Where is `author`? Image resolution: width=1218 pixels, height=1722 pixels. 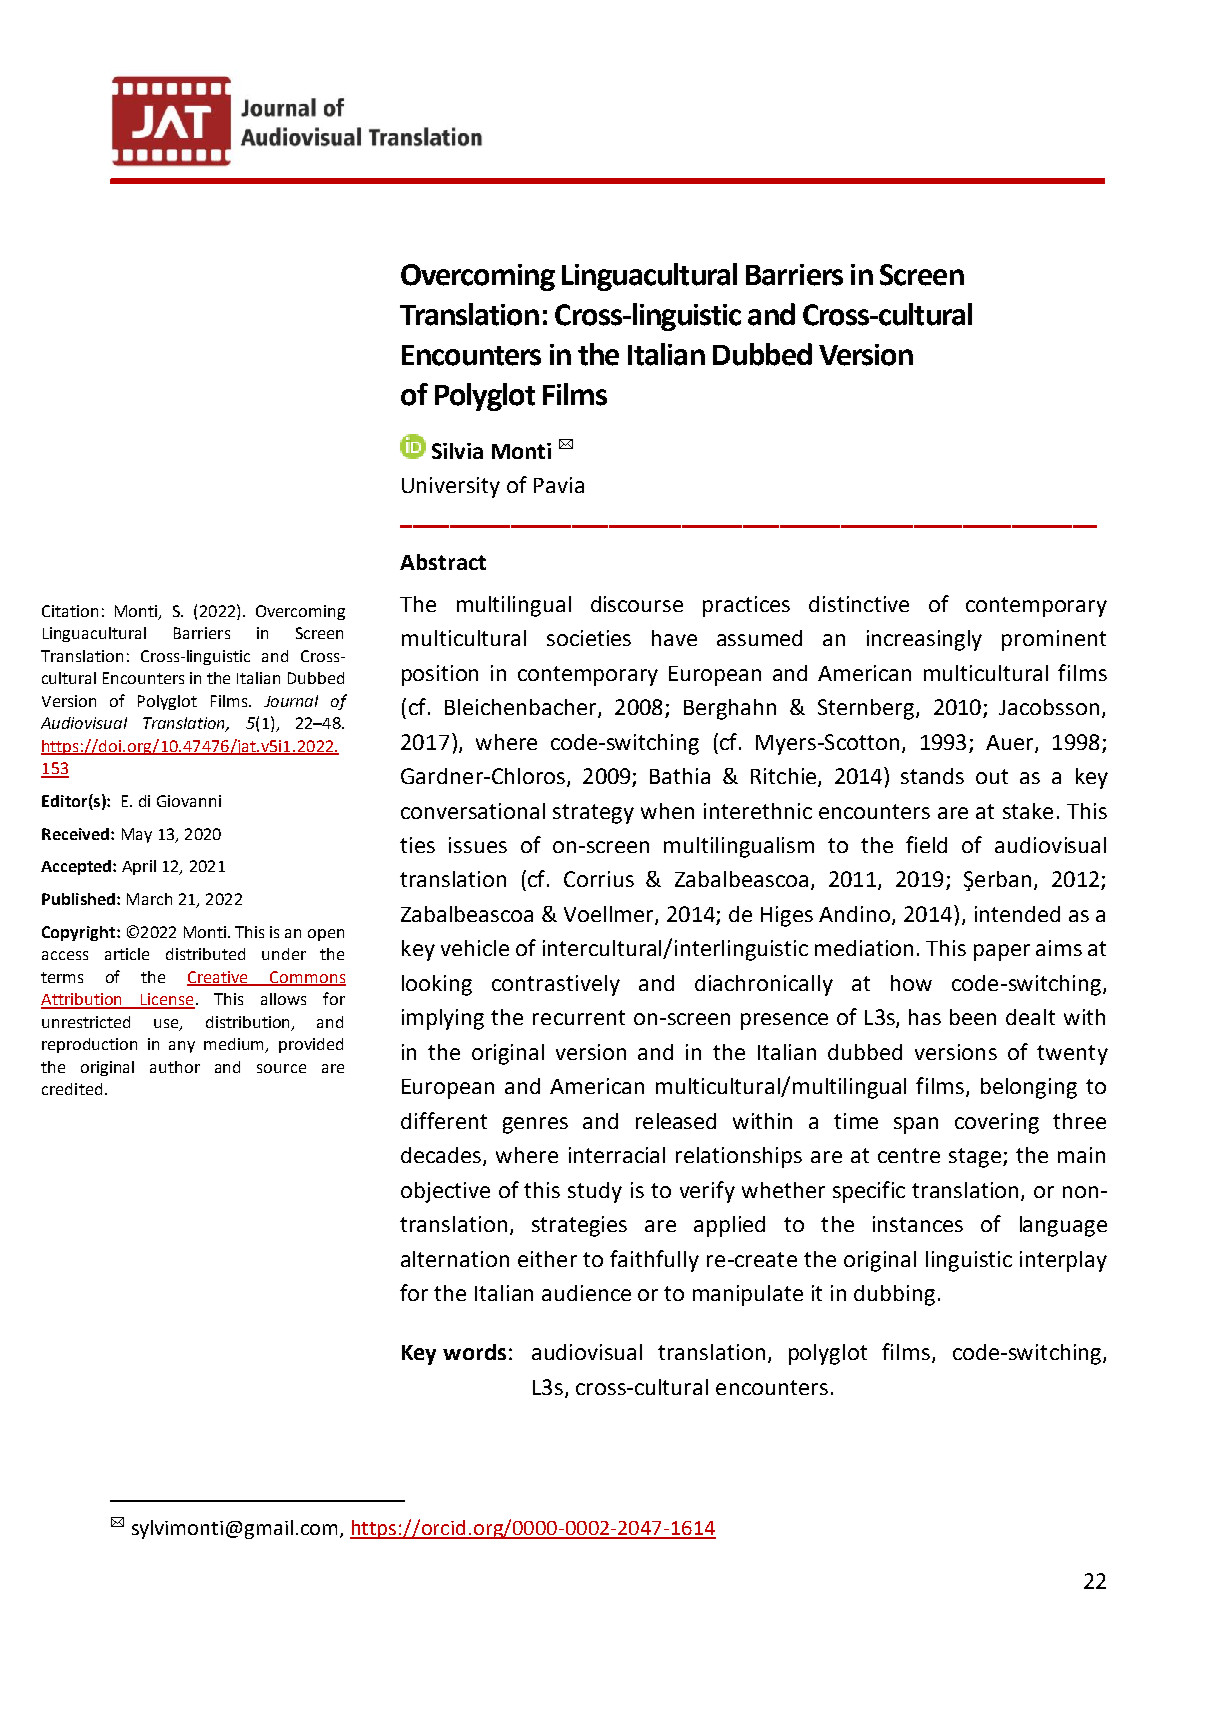
author is located at coordinates (175, 1067).
